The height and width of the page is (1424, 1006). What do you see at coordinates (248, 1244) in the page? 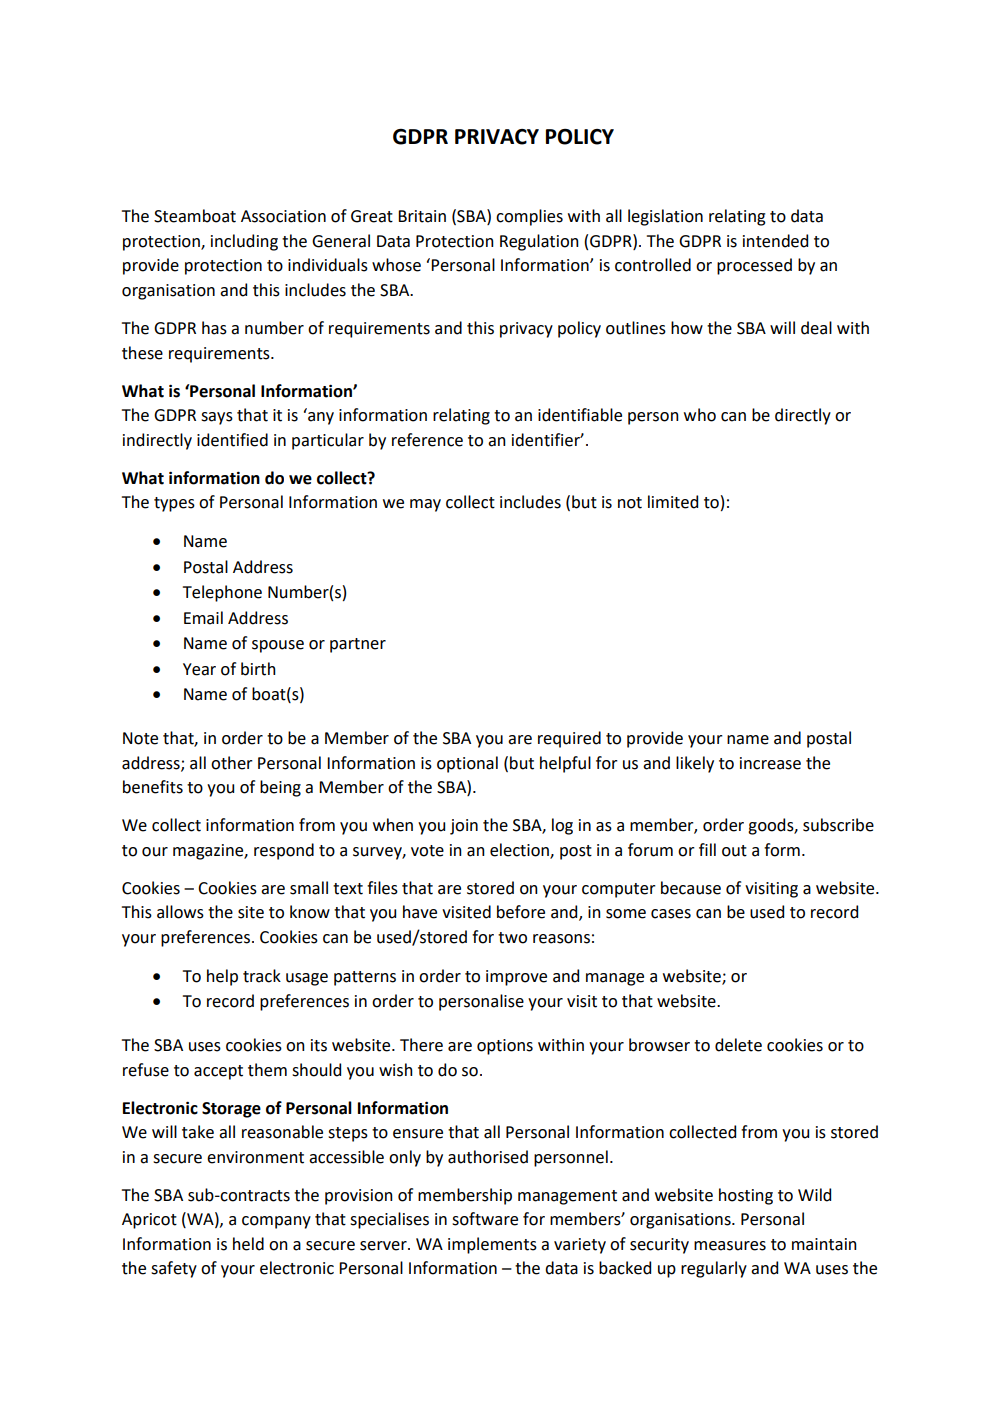
I see `held` at bounding box center [248, 1244].
